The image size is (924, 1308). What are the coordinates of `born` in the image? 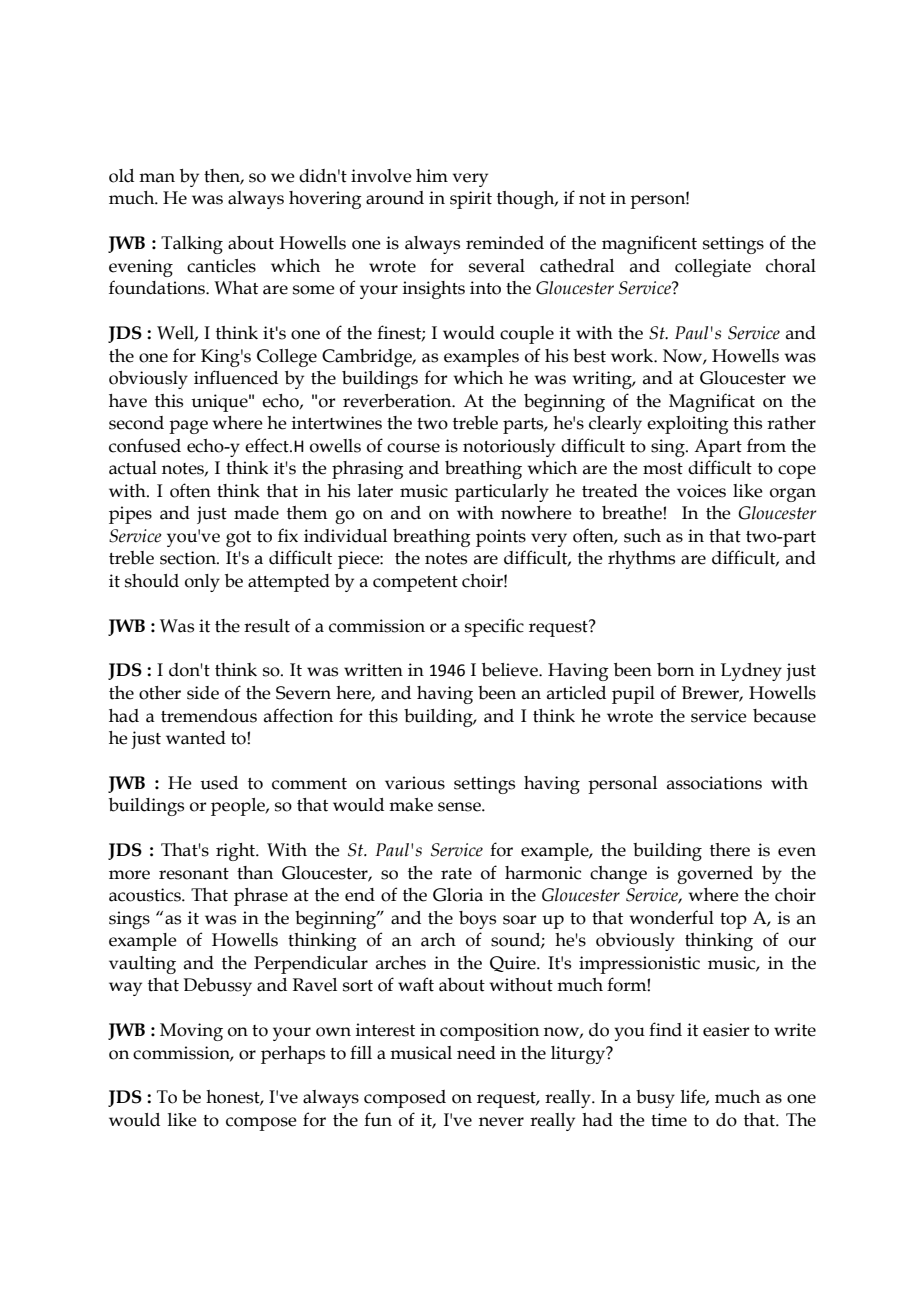 It's located at (675, 670).
